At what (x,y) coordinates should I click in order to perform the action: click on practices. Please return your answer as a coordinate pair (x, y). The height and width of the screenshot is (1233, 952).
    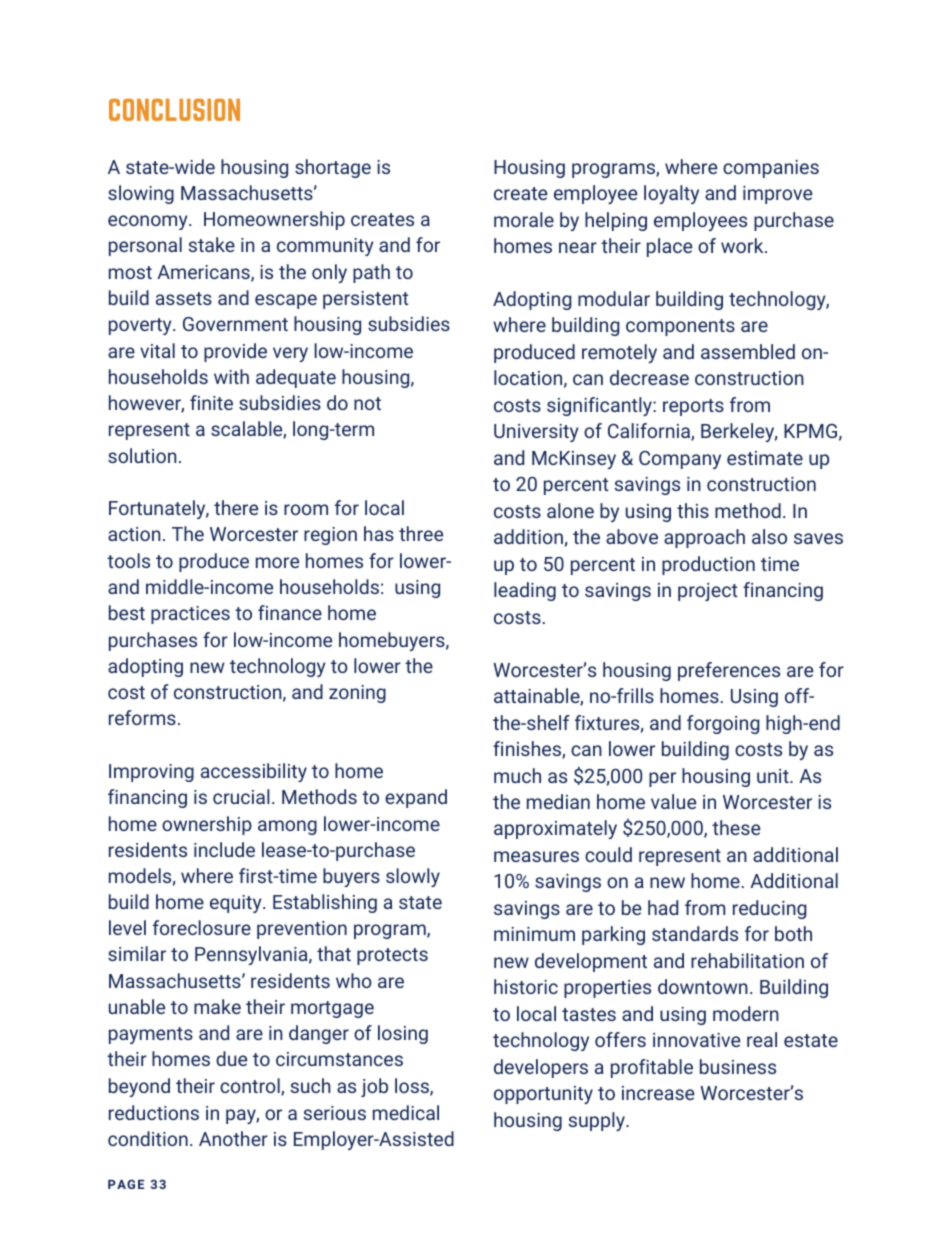
    Looking at the image, I should click on (190, 615).
